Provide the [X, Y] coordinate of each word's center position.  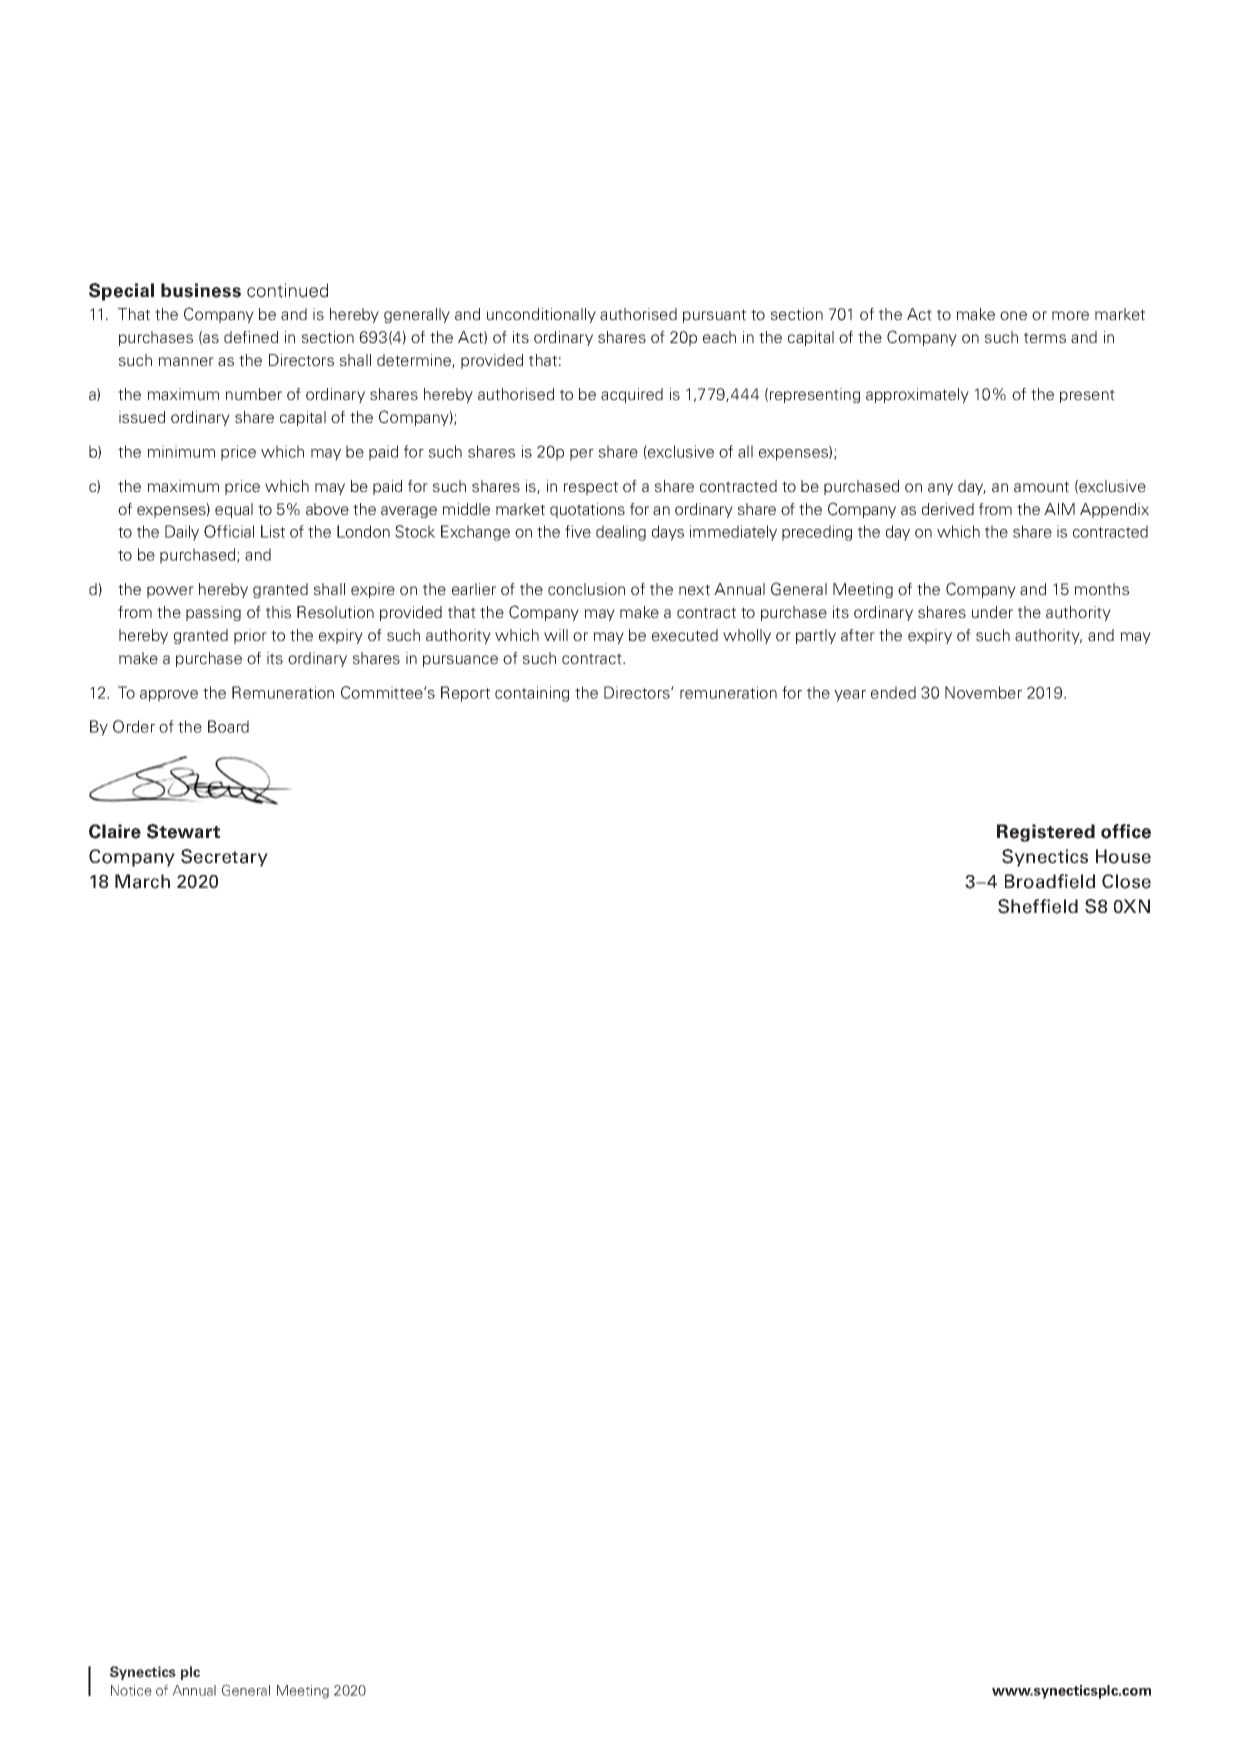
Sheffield [1038, 906]
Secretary [224, 858]
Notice [131, 1690]
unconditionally [541, 315]
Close [1126, 881]
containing [532, 694]
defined [251, 337]
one [1013, 316]
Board [228, 726]
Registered [1046, 833]
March [142, 881]
